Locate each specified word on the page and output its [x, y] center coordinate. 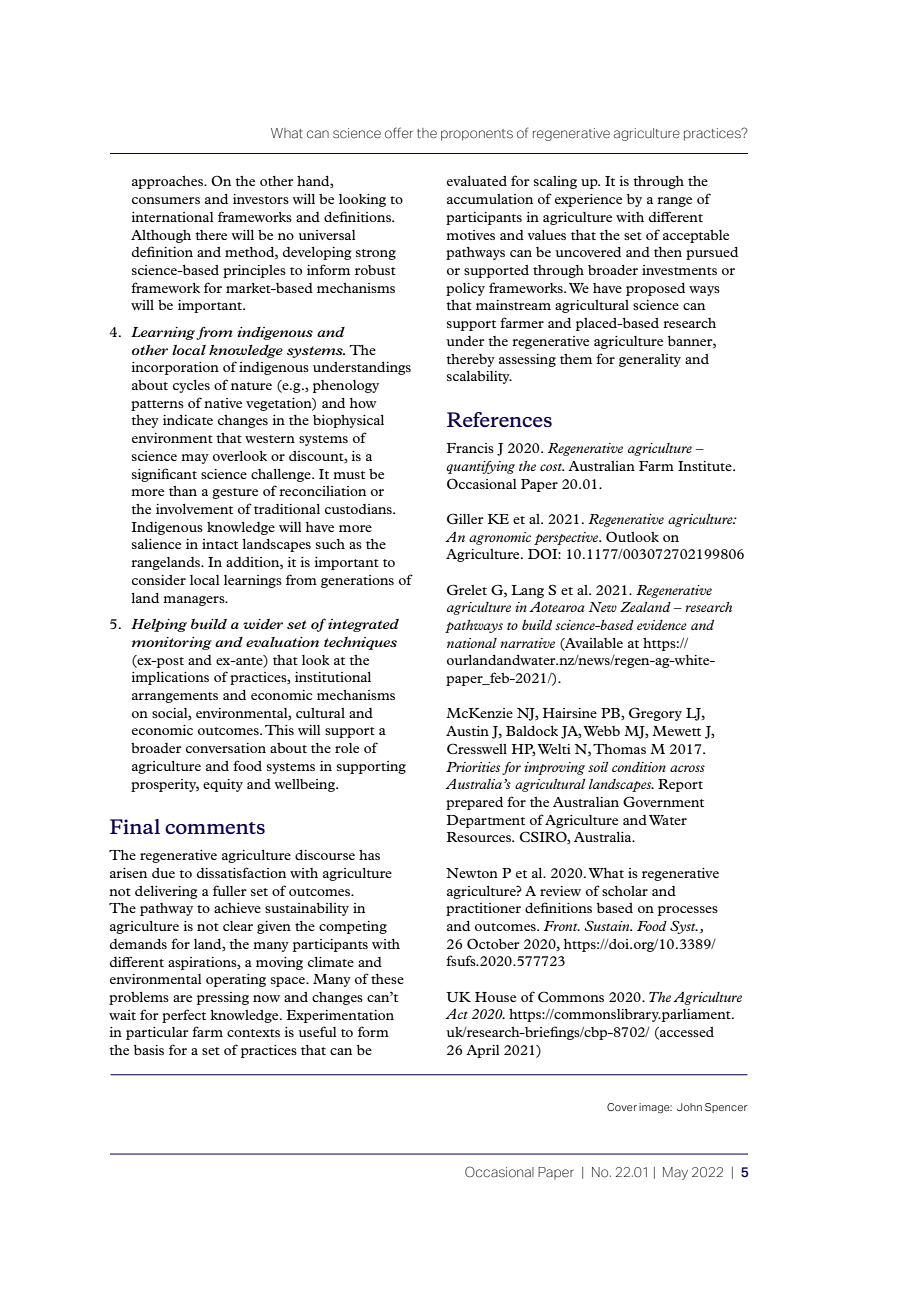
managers [195, 601]
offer [399, 133]
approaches [169, 182]
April [483, 1051]
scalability [479, 377]
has [369, 855]
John [689, 1107]
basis [149, 1050]
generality [650, 360]
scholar [625, 891]
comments [215, 828]
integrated [363, 625]
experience [588, 200]
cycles [191, 386]
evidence [662, 625]
